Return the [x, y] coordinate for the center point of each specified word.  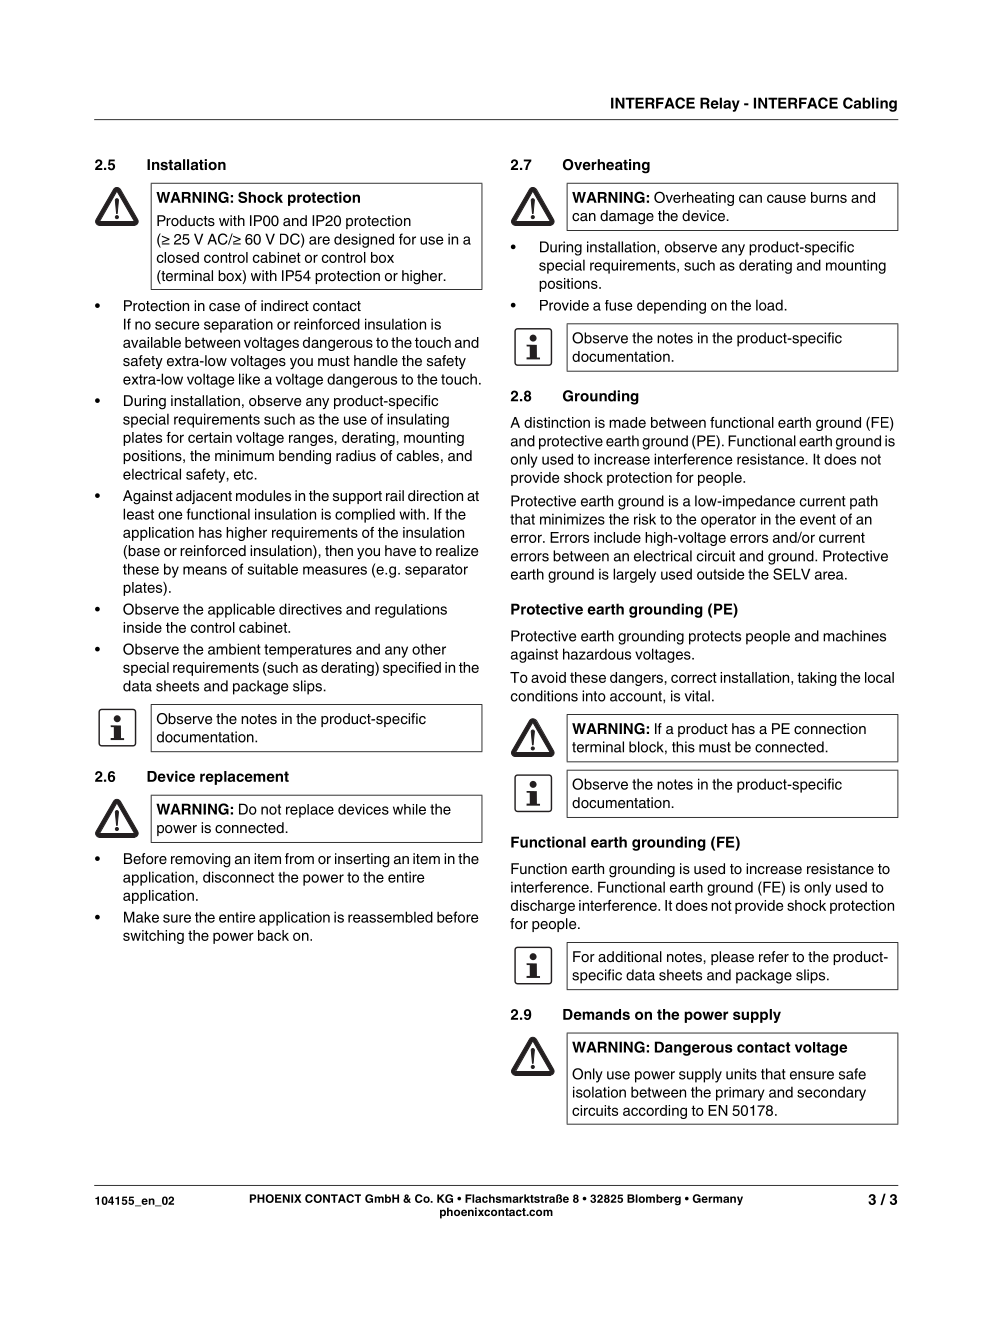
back [273, 935]
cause [786, 198]
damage [627, 217]
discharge [543, 907]
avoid [548, 677]
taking [817, 679]
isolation [599, 1092]
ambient [234, 649]
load [770, 305]
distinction [557, 422]
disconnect [238, 877]
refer [774, 957]
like [249, 379]
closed [178, 257]
